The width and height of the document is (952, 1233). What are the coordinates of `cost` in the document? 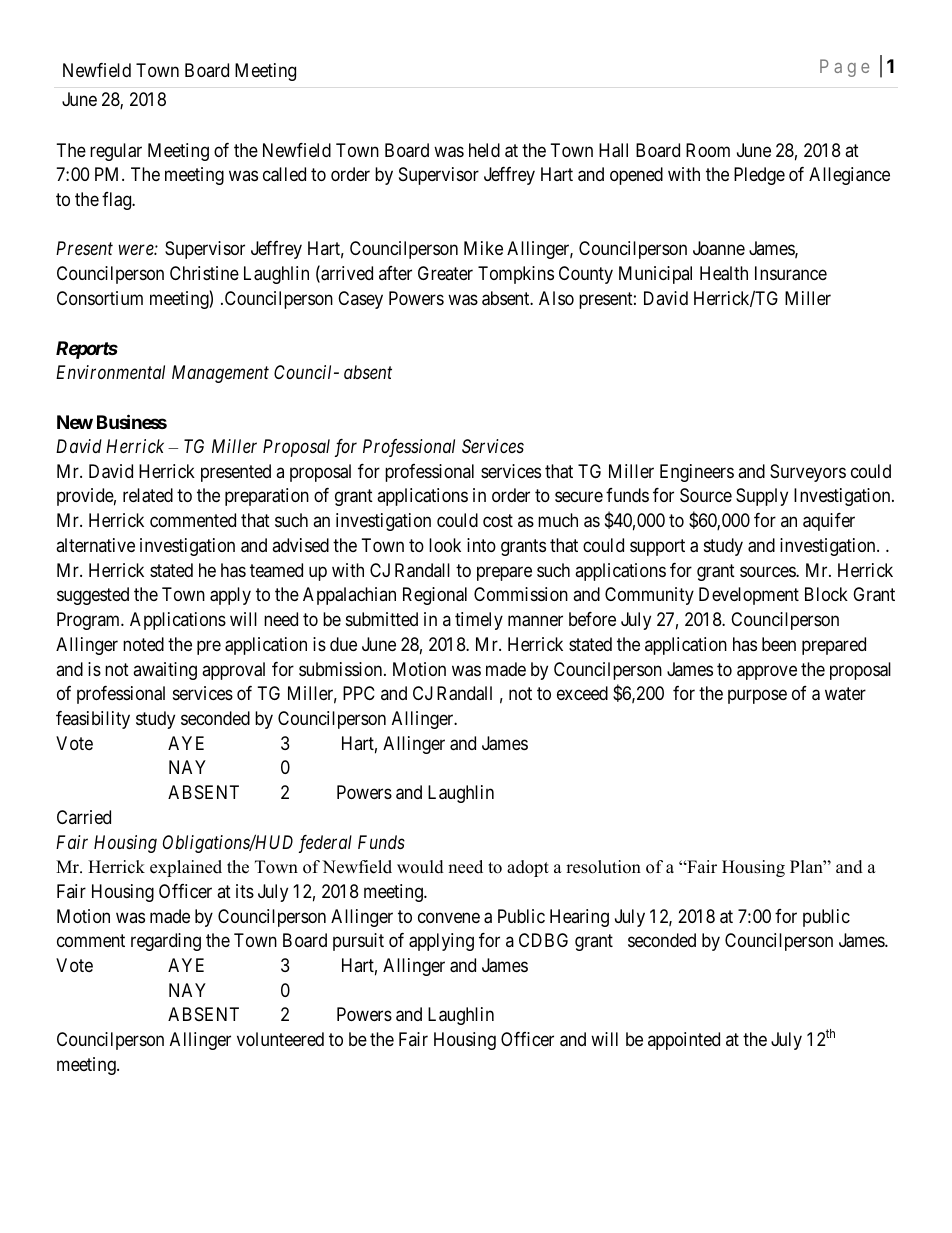 It's located at (498, 521).
